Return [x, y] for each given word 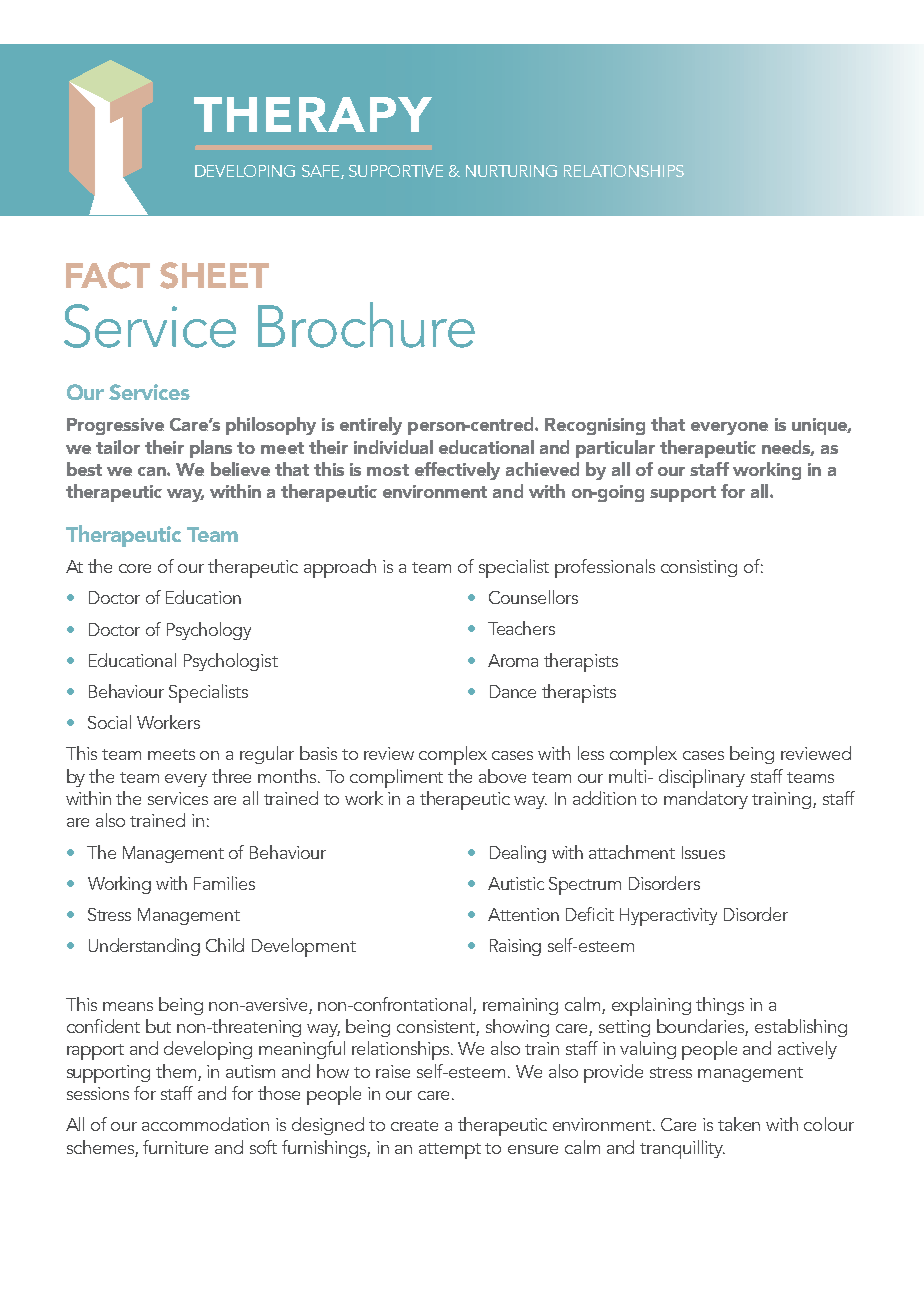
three [231, 776]
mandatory [706, 800]
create [414, 1125]
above [502, 776]
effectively [457, 471]
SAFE [322, 172]
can [153, 471]
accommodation [205, 1124]
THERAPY [313, 114]
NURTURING [511, 171]
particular [615, 449]
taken [739, 1124]
